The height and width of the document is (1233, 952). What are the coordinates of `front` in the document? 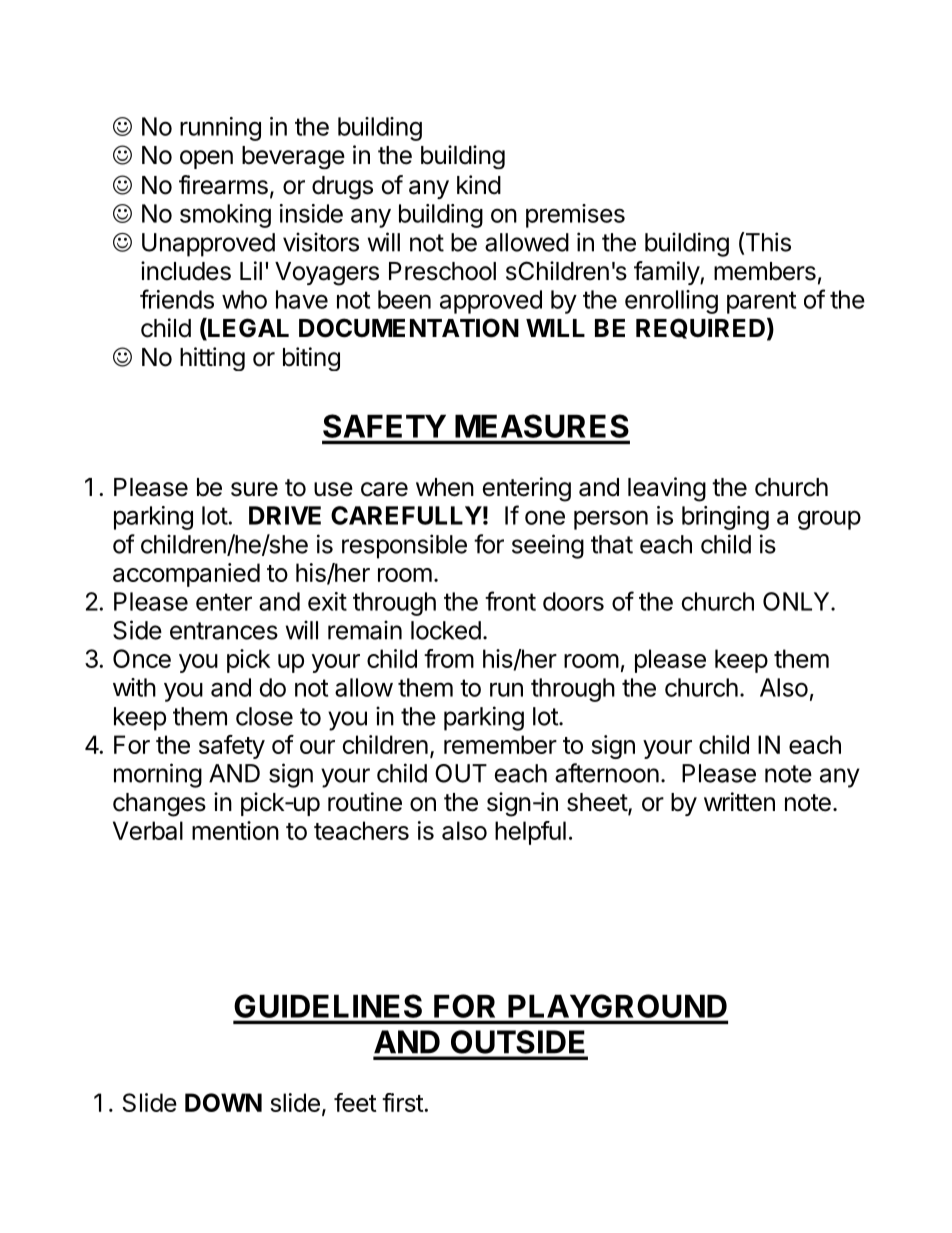 It's located at (510, 601).
